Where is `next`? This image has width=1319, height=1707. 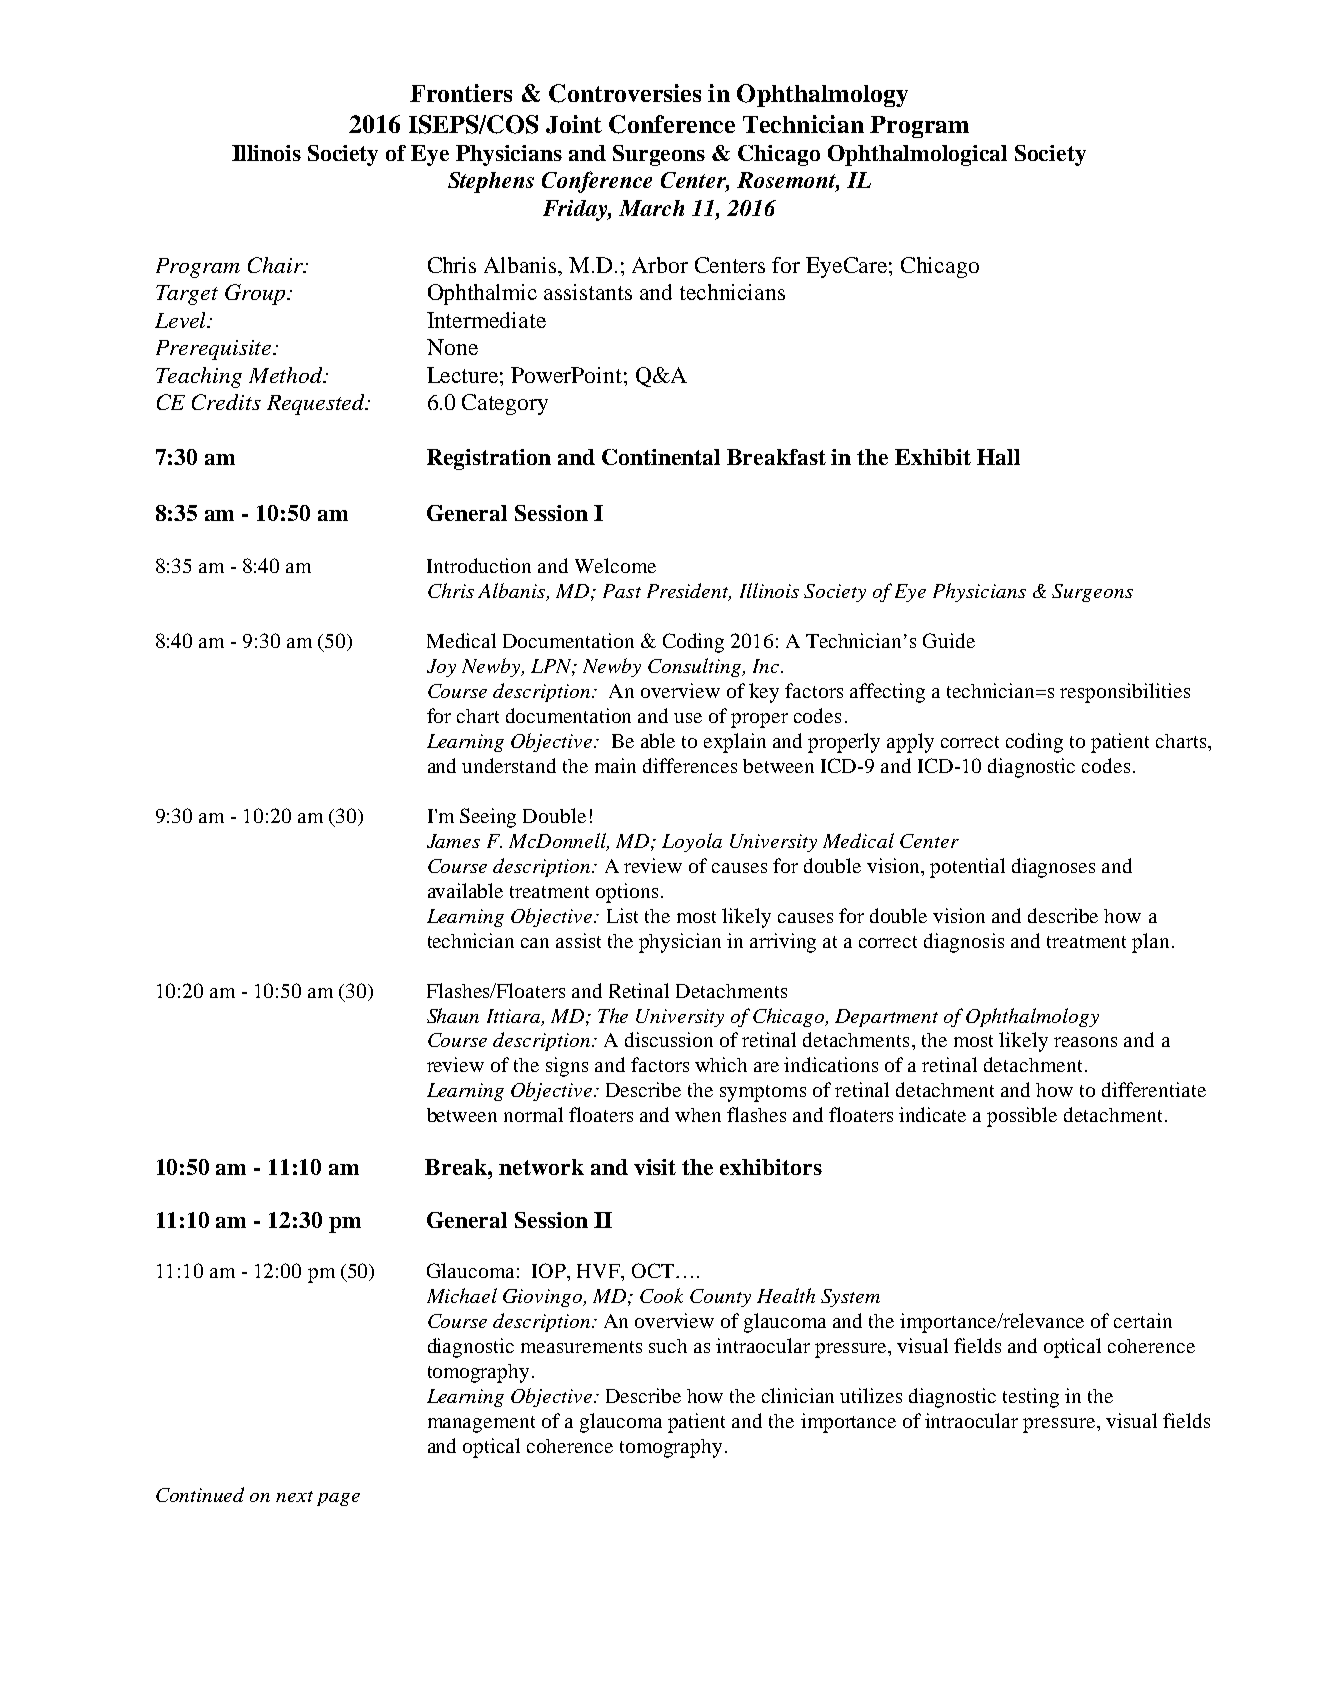
next is located at coordinates (294, 1496).
